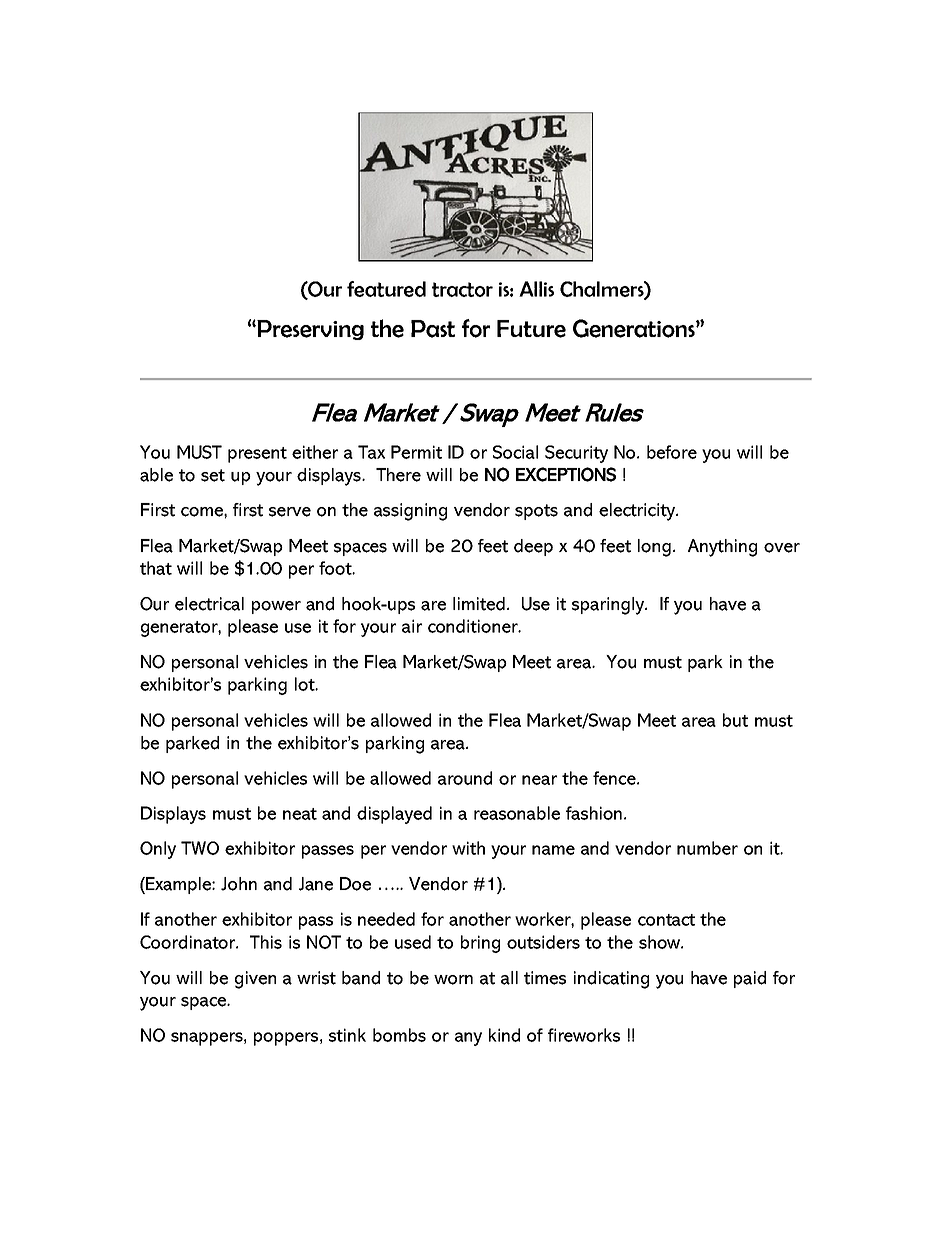 This screenshot has height=1233, width=952. Describe the element at coordinates (750, 979) in the screenshot. I see `paid` at that location.
